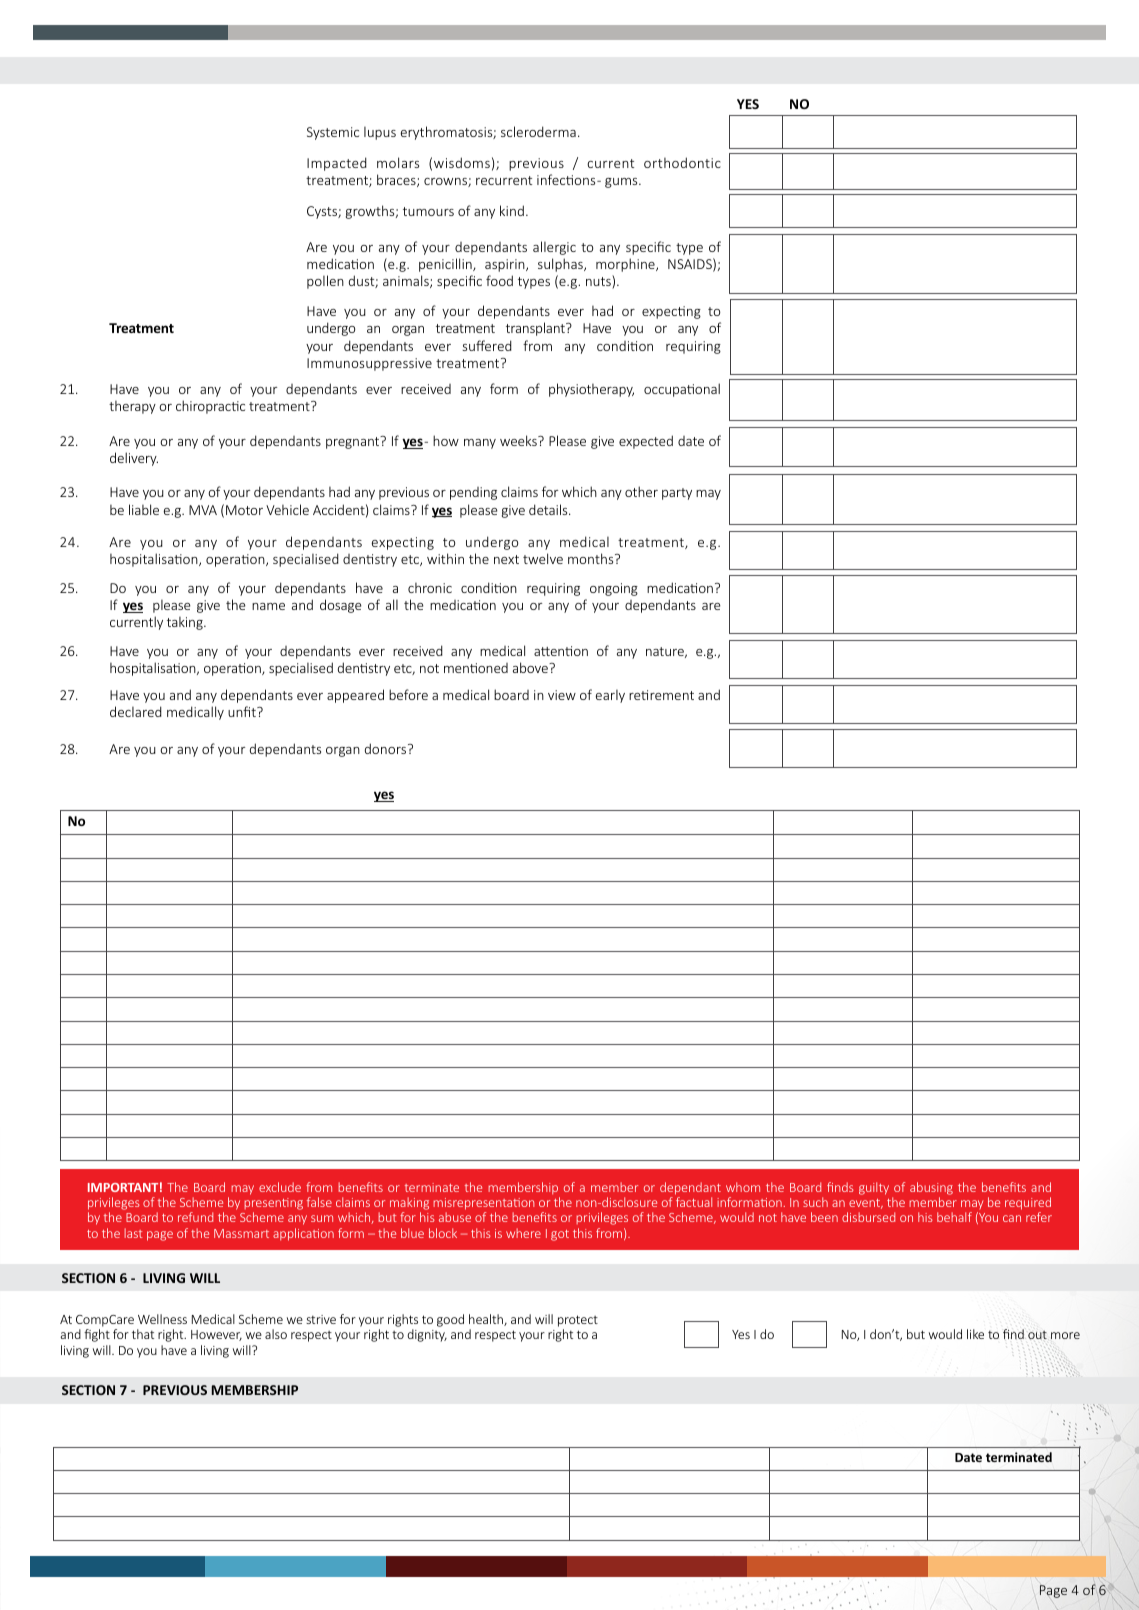 The width and height of the screenshot is (1139, 1610). I want to click on protect, so click(578, 1322).
